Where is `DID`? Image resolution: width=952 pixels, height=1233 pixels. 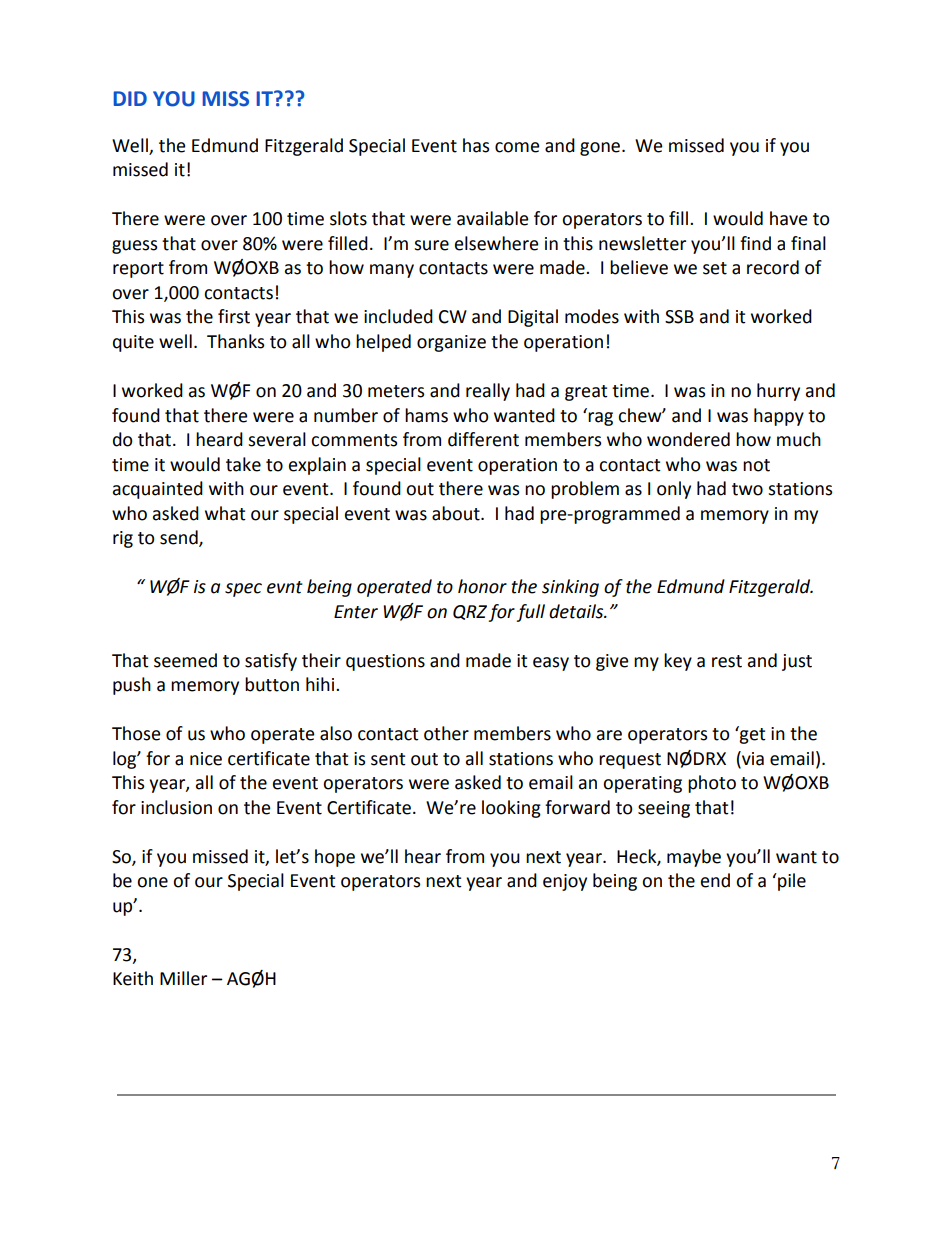 DID is located at coordinates (130, 98).
